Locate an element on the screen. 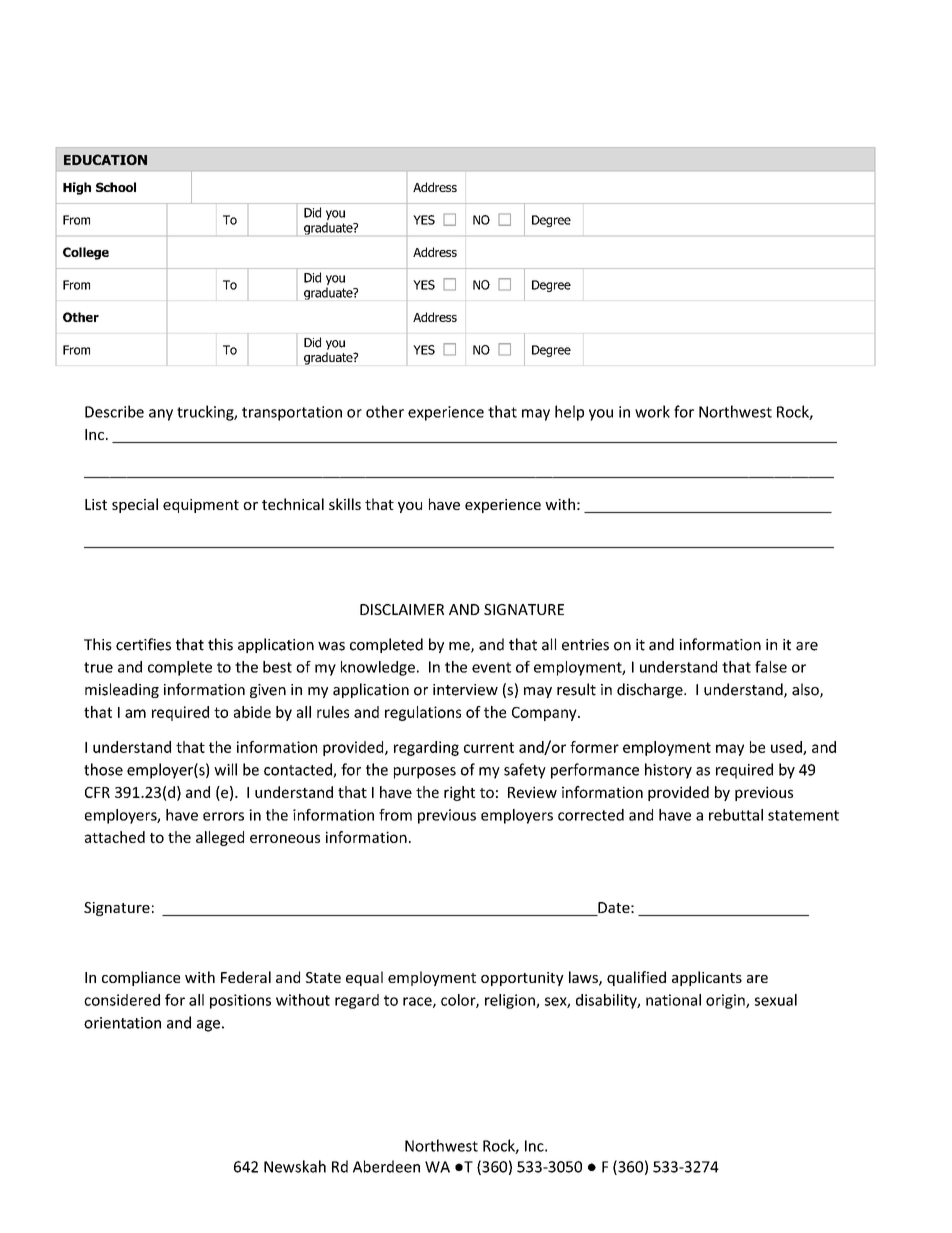 This screenshot has height=1233, width=952. School is located at coordinates (116, 187).
